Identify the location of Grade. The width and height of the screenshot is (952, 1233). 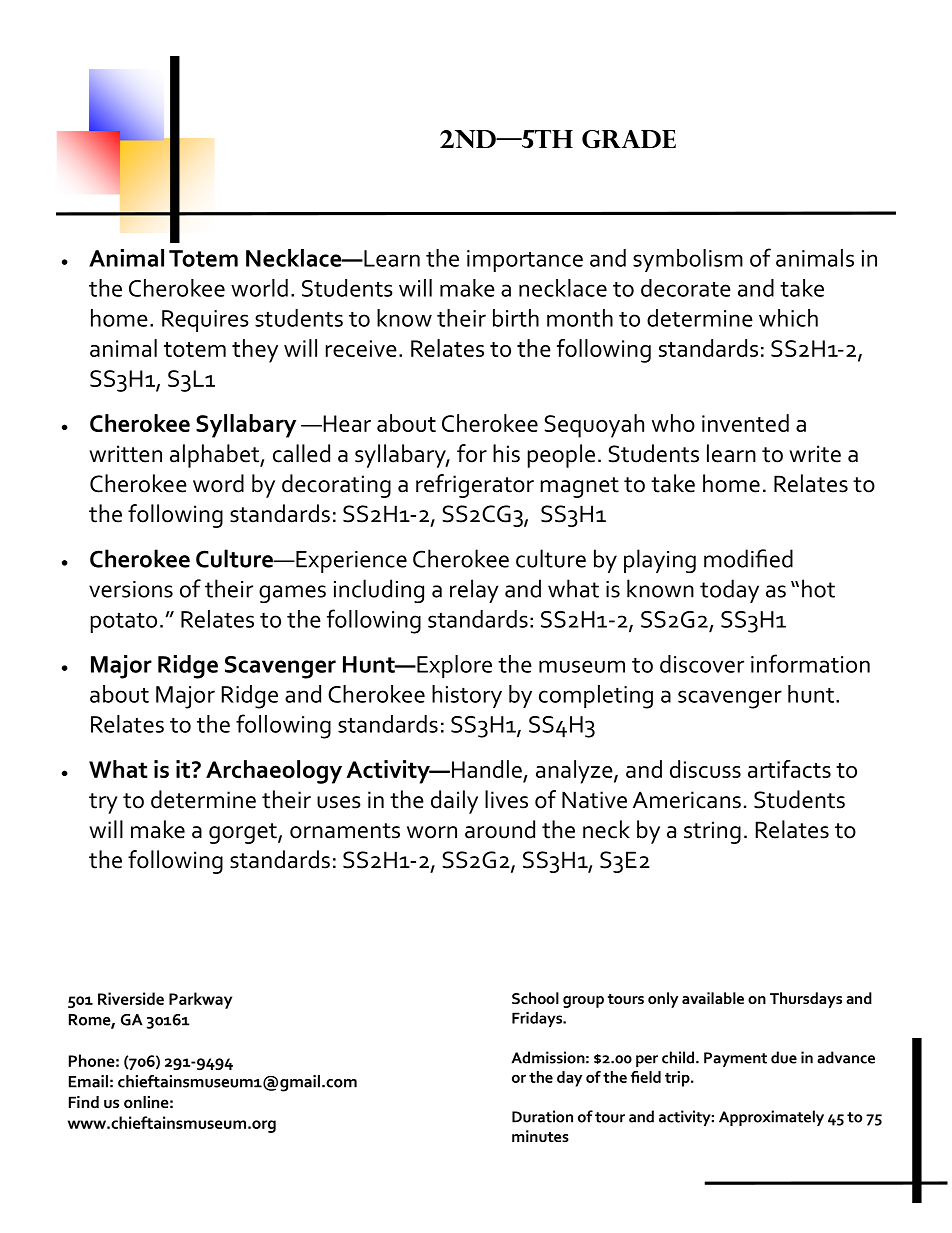
(629, 139).
